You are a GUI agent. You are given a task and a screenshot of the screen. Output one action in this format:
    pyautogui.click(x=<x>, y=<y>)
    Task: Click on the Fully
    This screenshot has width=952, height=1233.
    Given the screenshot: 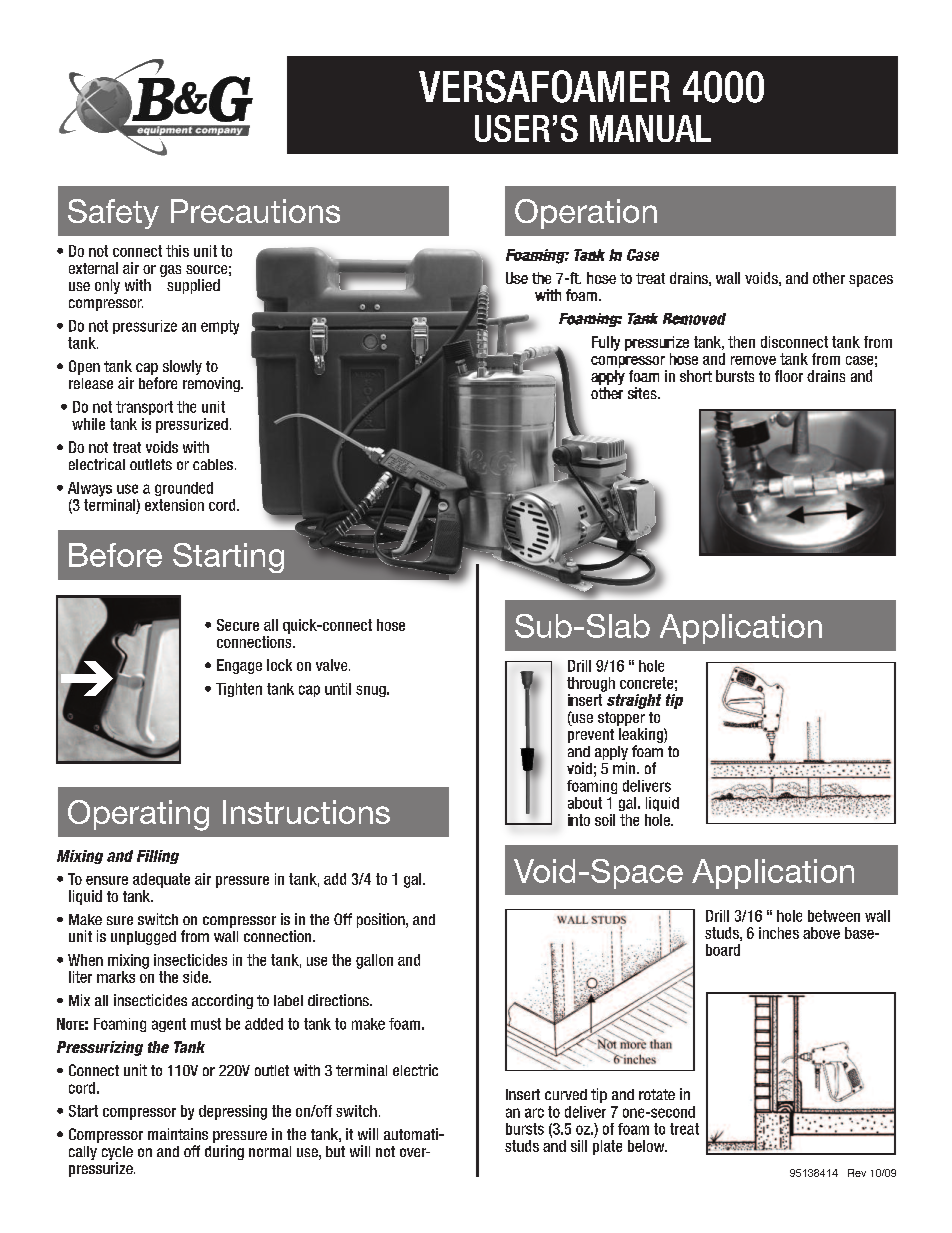 What is the action you would take?
    pyautogui.click(x=606, y=343)
